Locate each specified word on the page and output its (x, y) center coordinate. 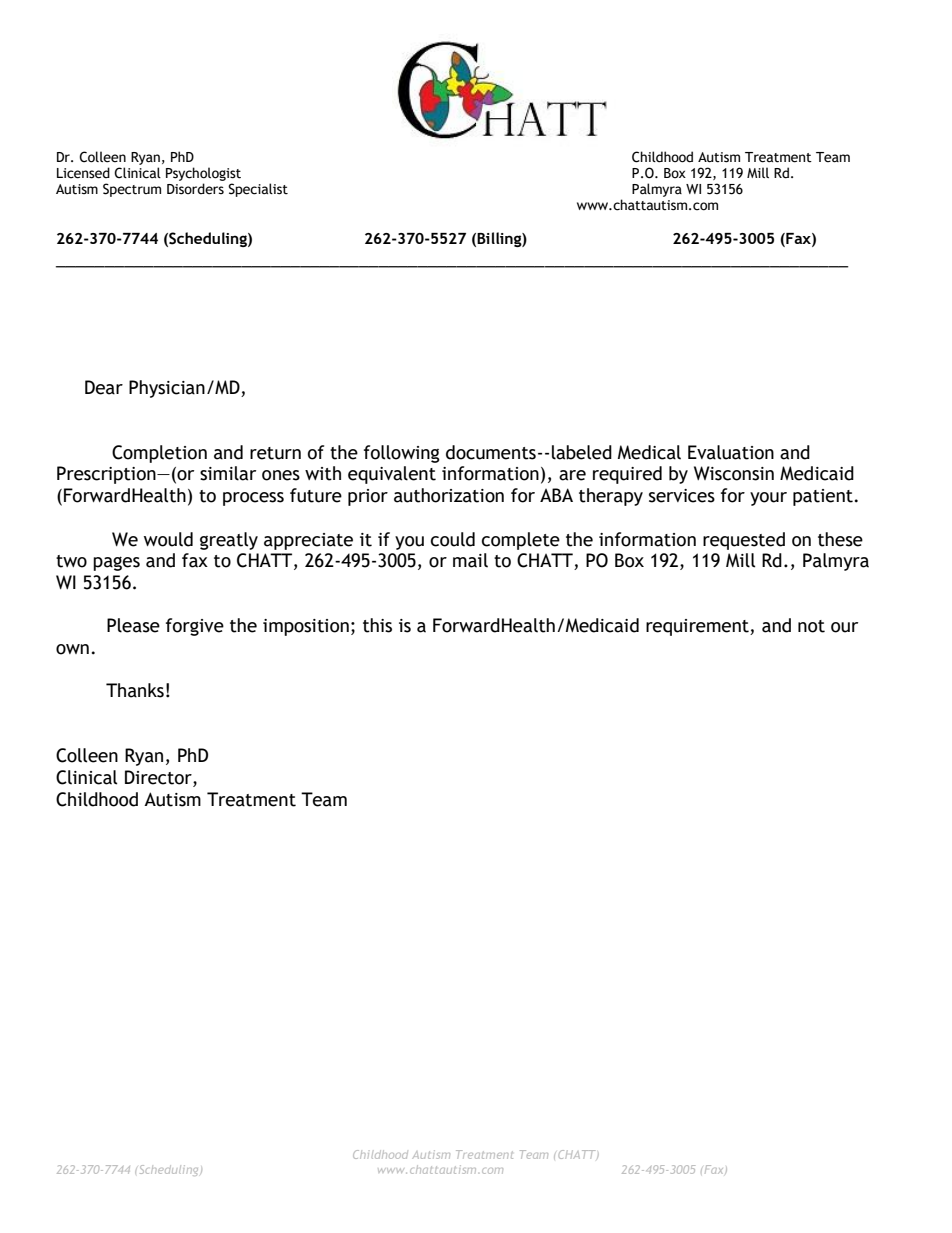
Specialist (258, 190)
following (402, 454)
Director (159, 778)
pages (116, 563)
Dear (104, 387)
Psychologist (203, 174)
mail (470, 560)
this (377, 625)
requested (744, 541)
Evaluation (731, 452)
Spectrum (132, 190)
